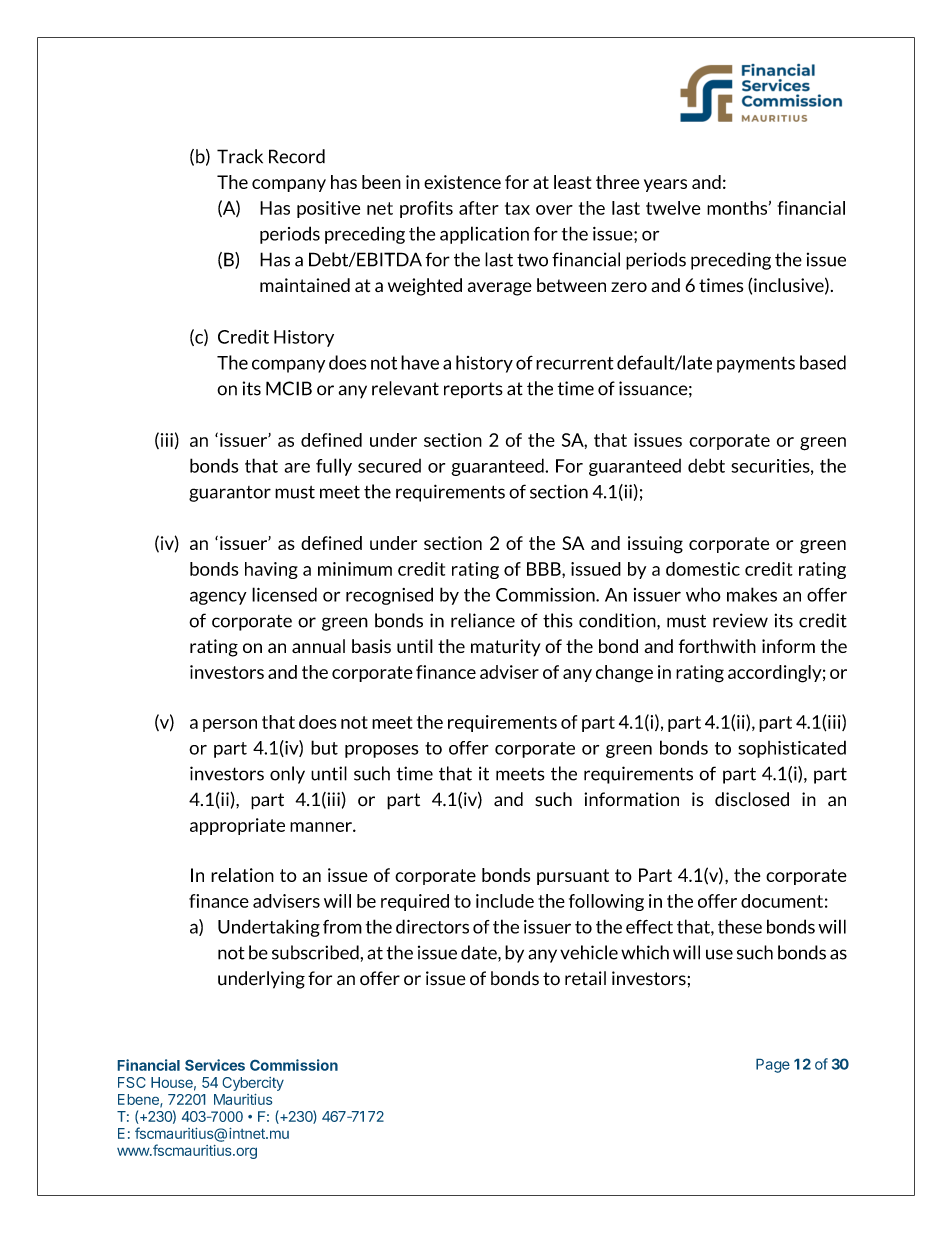  What do you see at coordinates (740, 620) in the screenshot?
I see `review` at bounding box center [740, 620].
